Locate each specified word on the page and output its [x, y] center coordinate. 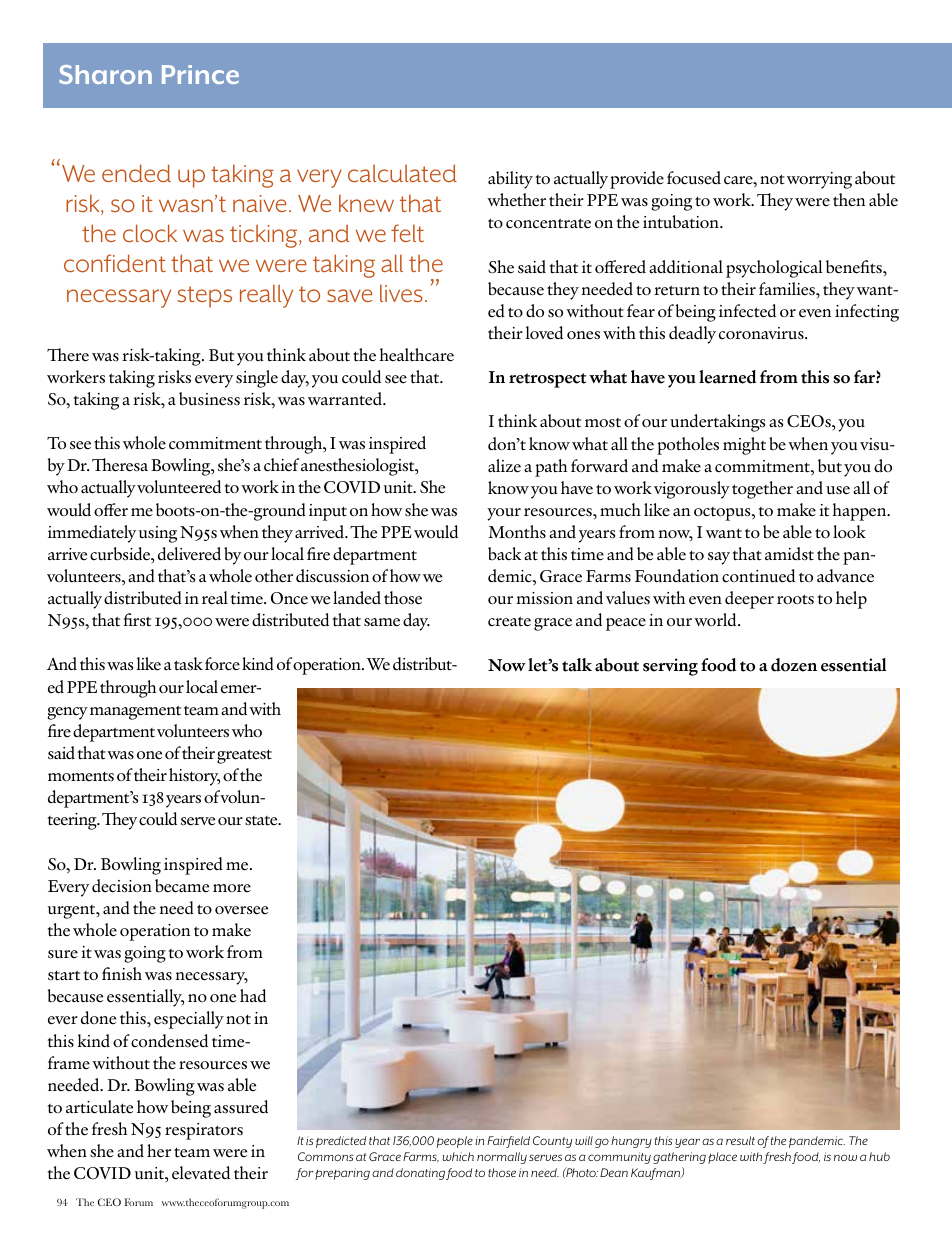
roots [795, 599]
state [262, 821]
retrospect [547, 380]
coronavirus [762, 333]
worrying [819, 180]
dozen [794, 665]
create [509, 621]
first [137, 620]
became [182, 886]
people [455, 1142]
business [209, 399]
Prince [200, 74]
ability [510, 180]
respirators [204, 1131]
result [740, 1140]
